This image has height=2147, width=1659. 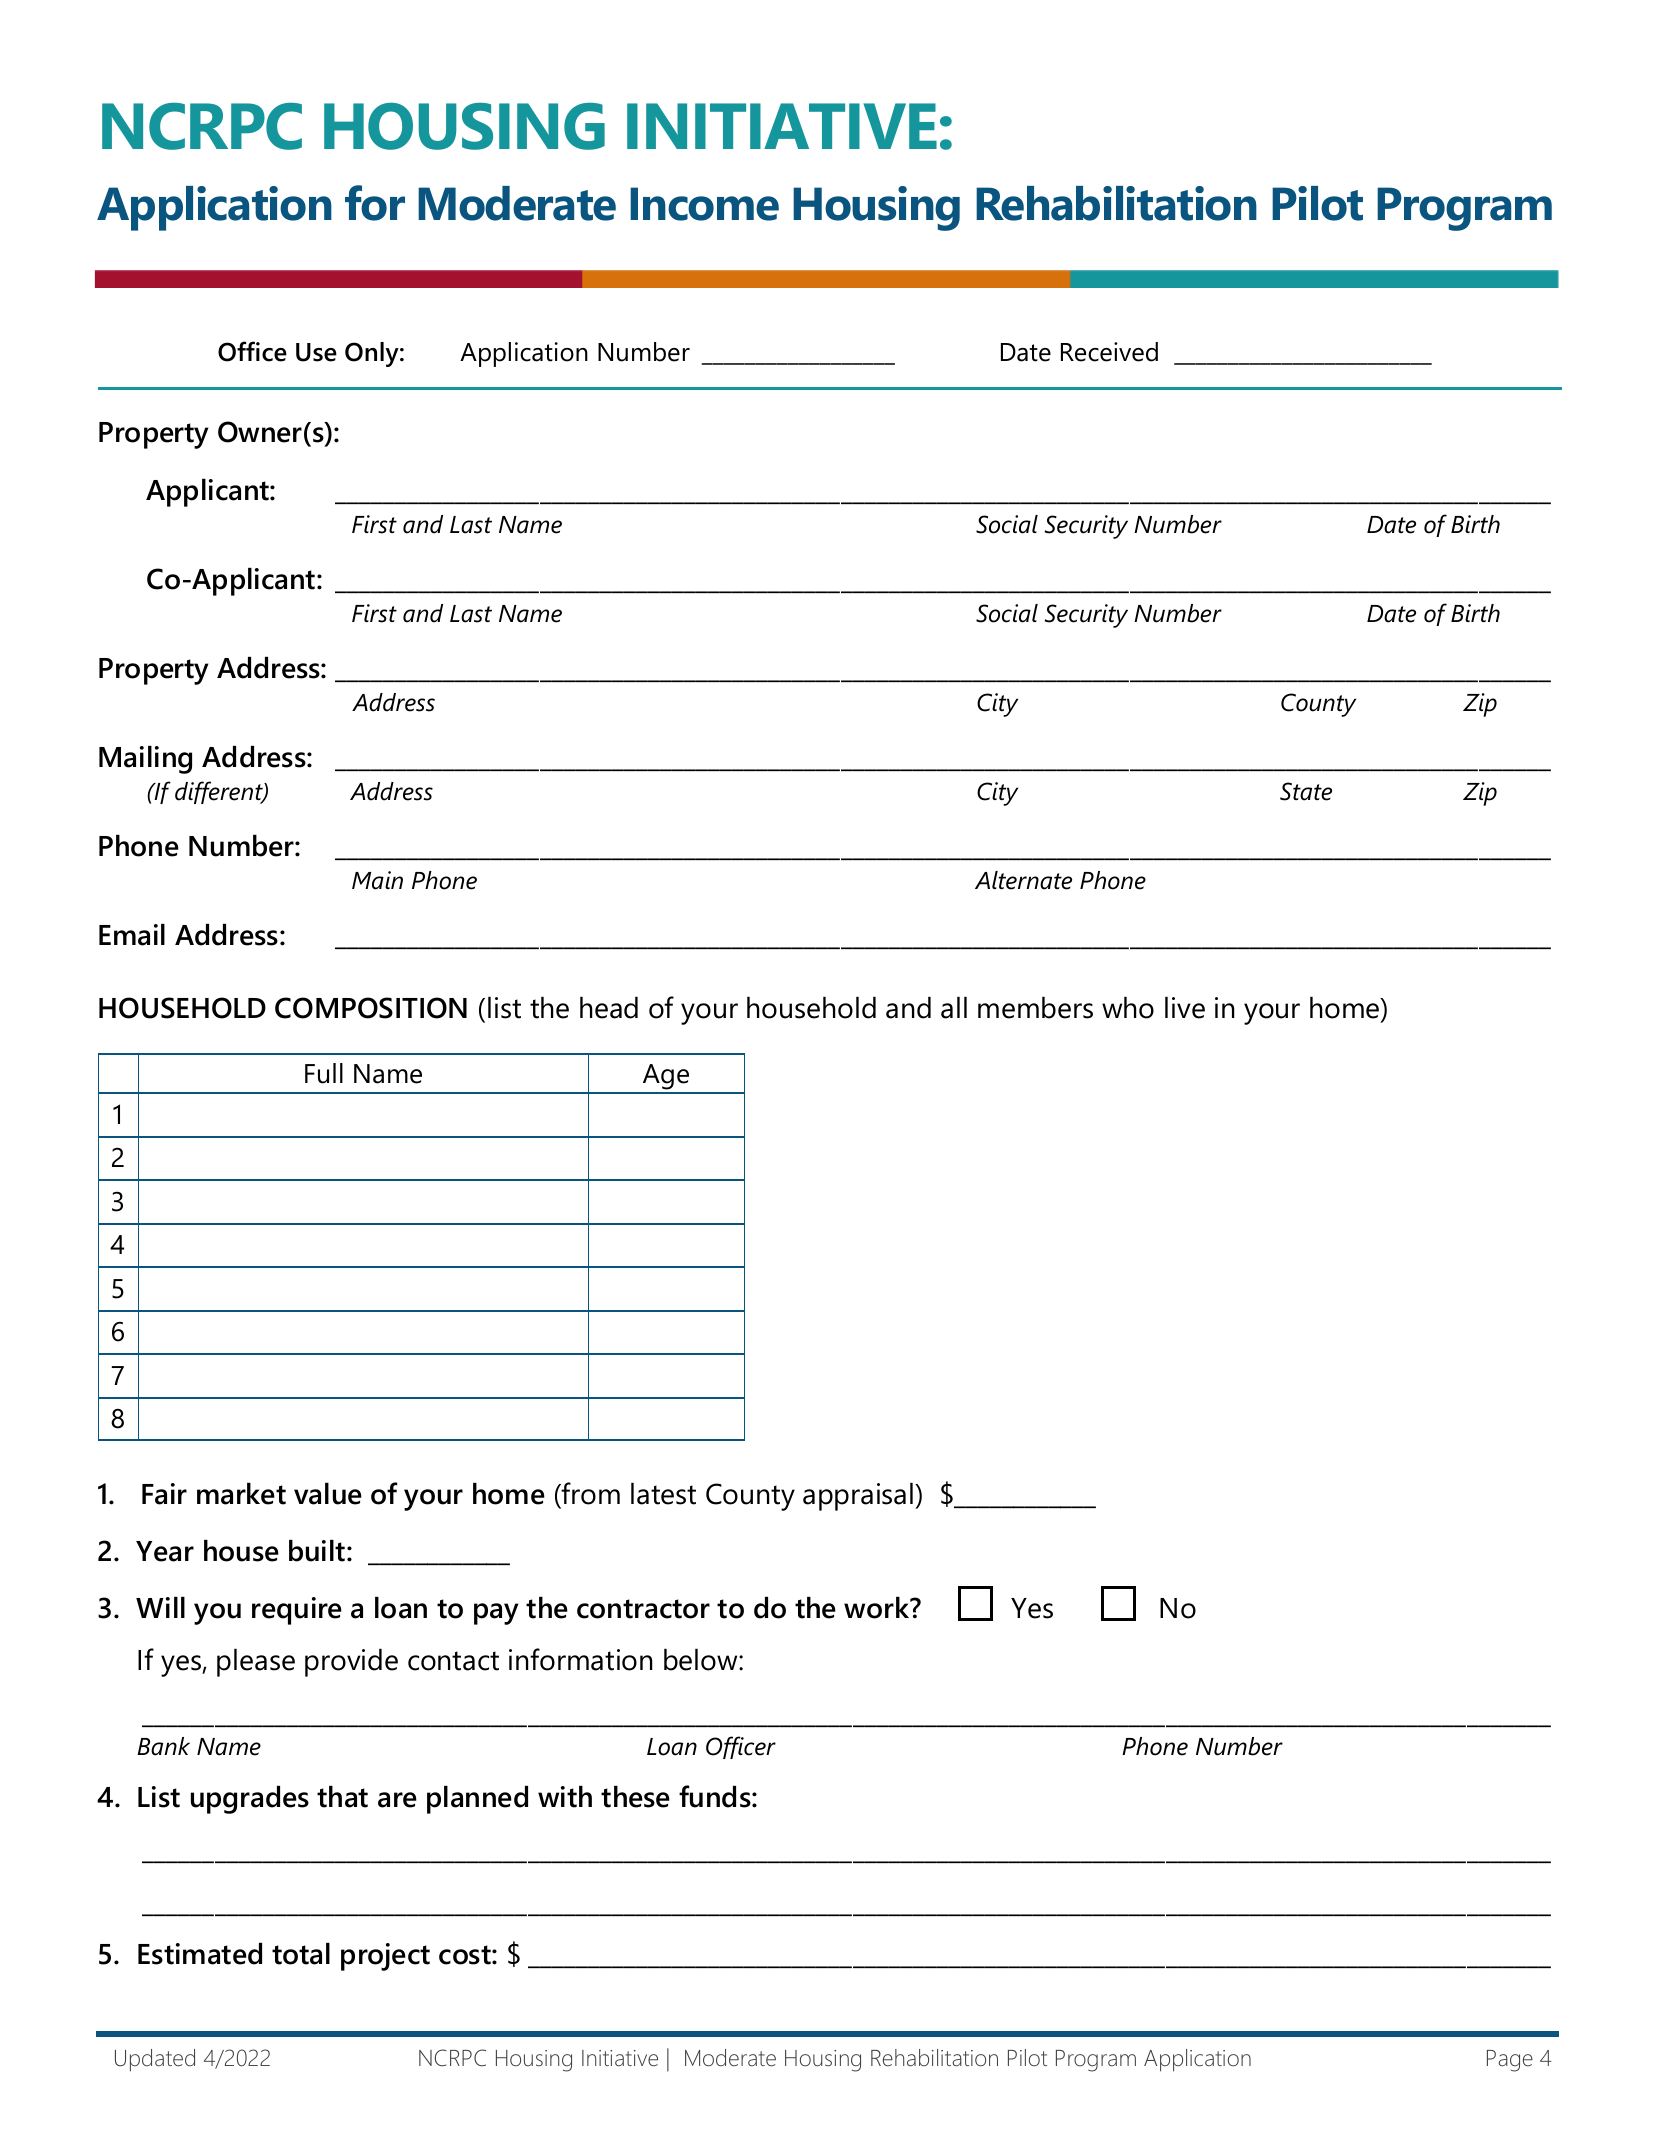 What do you see at coordinates (301, 1954) in the image?
I see `total` at bounding box center [301, 1954].
